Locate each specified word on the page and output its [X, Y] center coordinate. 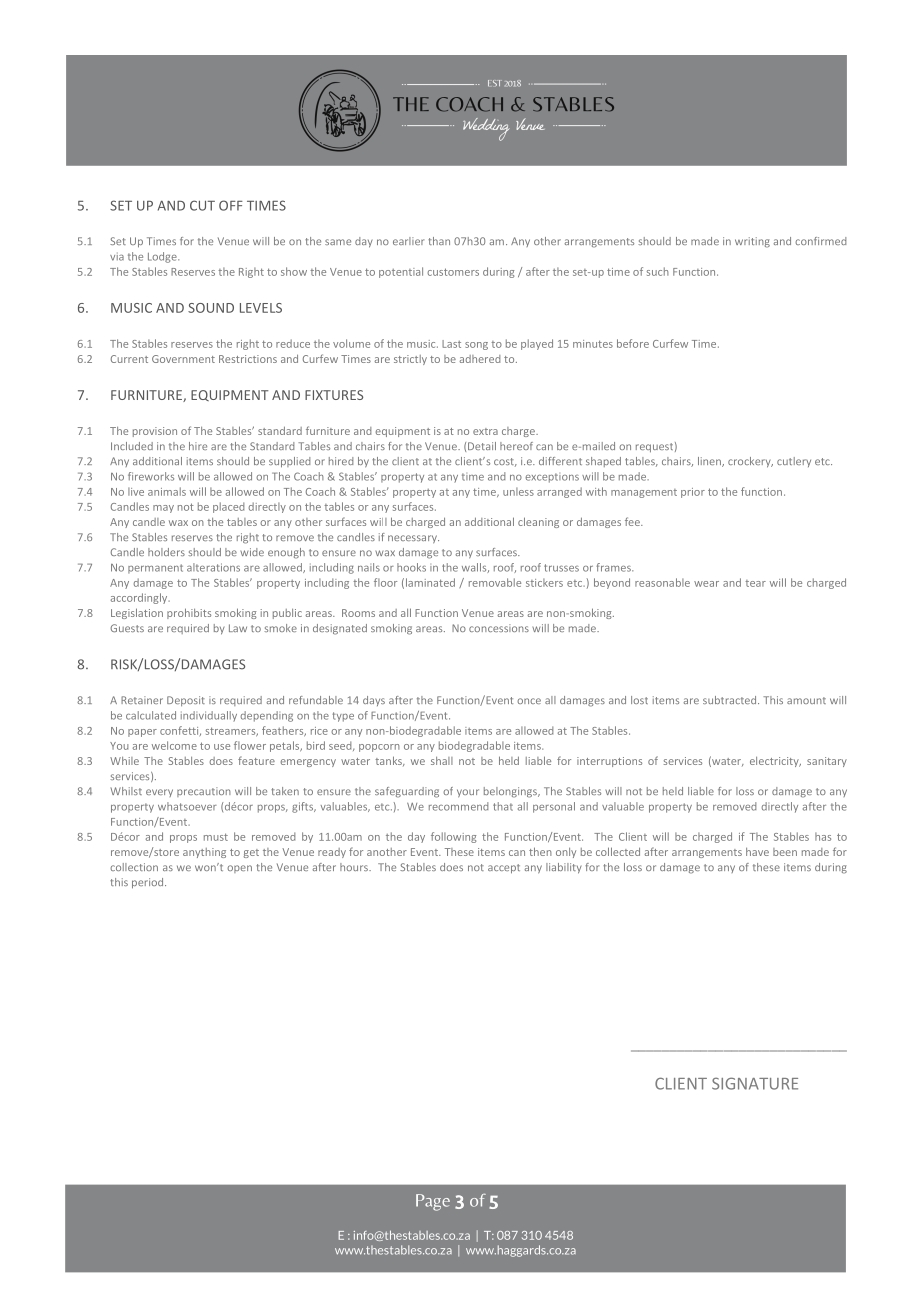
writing [752, 242]
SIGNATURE [755, 1083]
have [757, 852]
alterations [213, 567]
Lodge [163, 257]
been [785, 852]
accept [504, 869]
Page [433, 1202]
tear [755, 583]
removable [495, 582]
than [439, 241]
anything [204, 853]
